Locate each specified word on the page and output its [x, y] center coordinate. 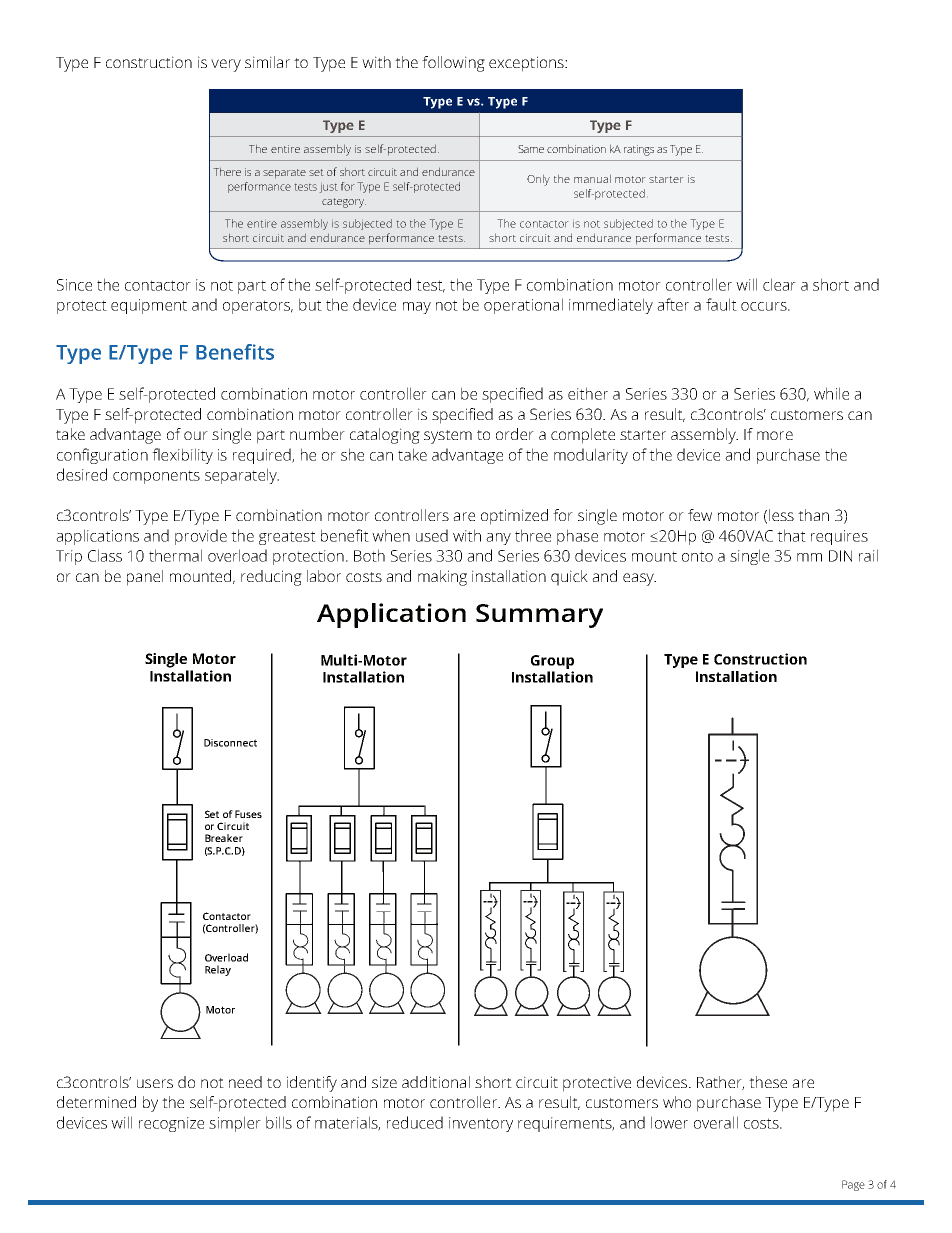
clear [779, 284]
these [768, 1082]
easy [639, 579]
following [453, 64]
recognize [171, 1124]
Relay [218, 970]
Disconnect [230, 743]
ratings [639, 150]
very [226, 65]
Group [552, 662]
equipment [149, 306]
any [498, 539]
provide [201, 537]
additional [436, 1082]
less [781, 515]
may [417, 308]
